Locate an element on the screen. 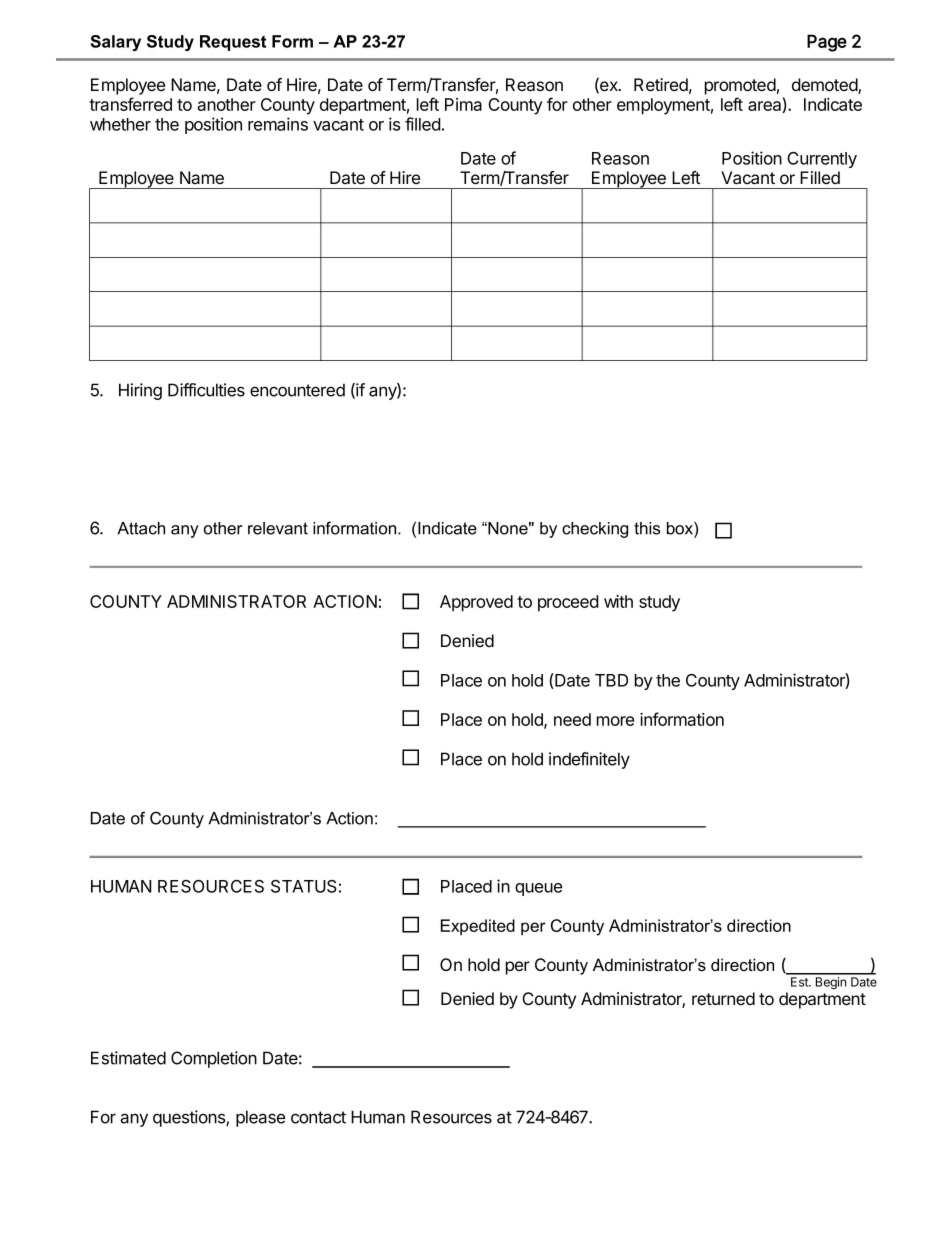 The height and width of the screenshot is (1233, 952). STATUS is located at coordinates (304, 886).
